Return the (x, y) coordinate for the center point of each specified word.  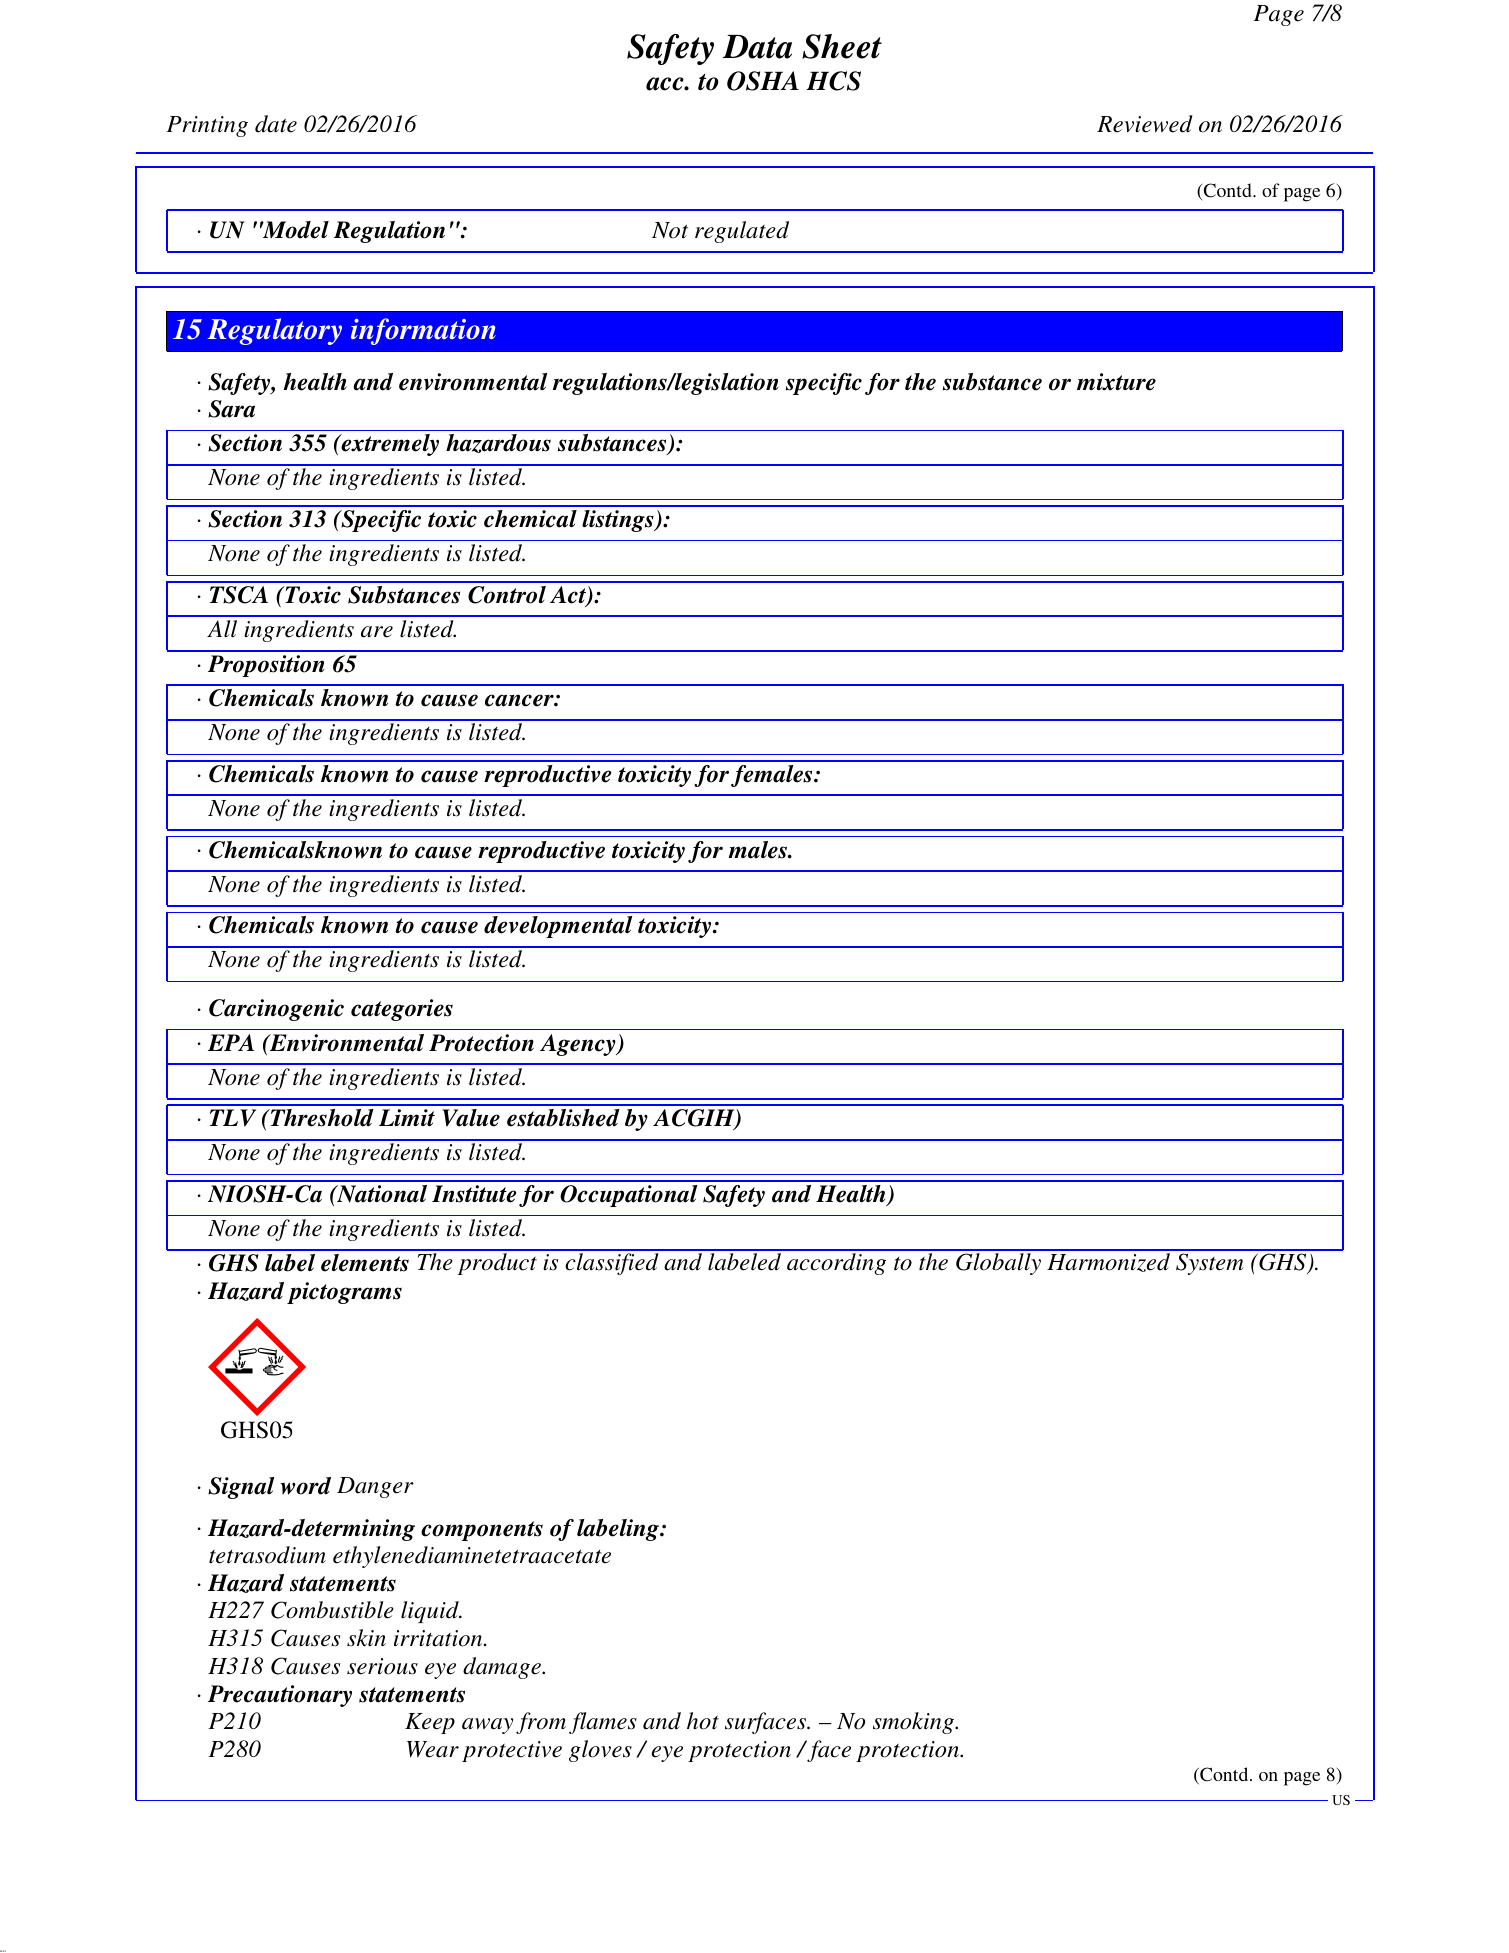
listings (619, 521)
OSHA (763, 81)
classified (612, 1264)
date (276, 124)
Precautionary (280, 1696)
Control (507, 595)
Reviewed (1145, 124)
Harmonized (1108, 1262)
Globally (998, 1264)
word (305, 1486)
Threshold (321, 1118)
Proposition (266, 666)
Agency (579, 1045)
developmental (558, 927)
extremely (389, 445)
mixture (1116, 382)
